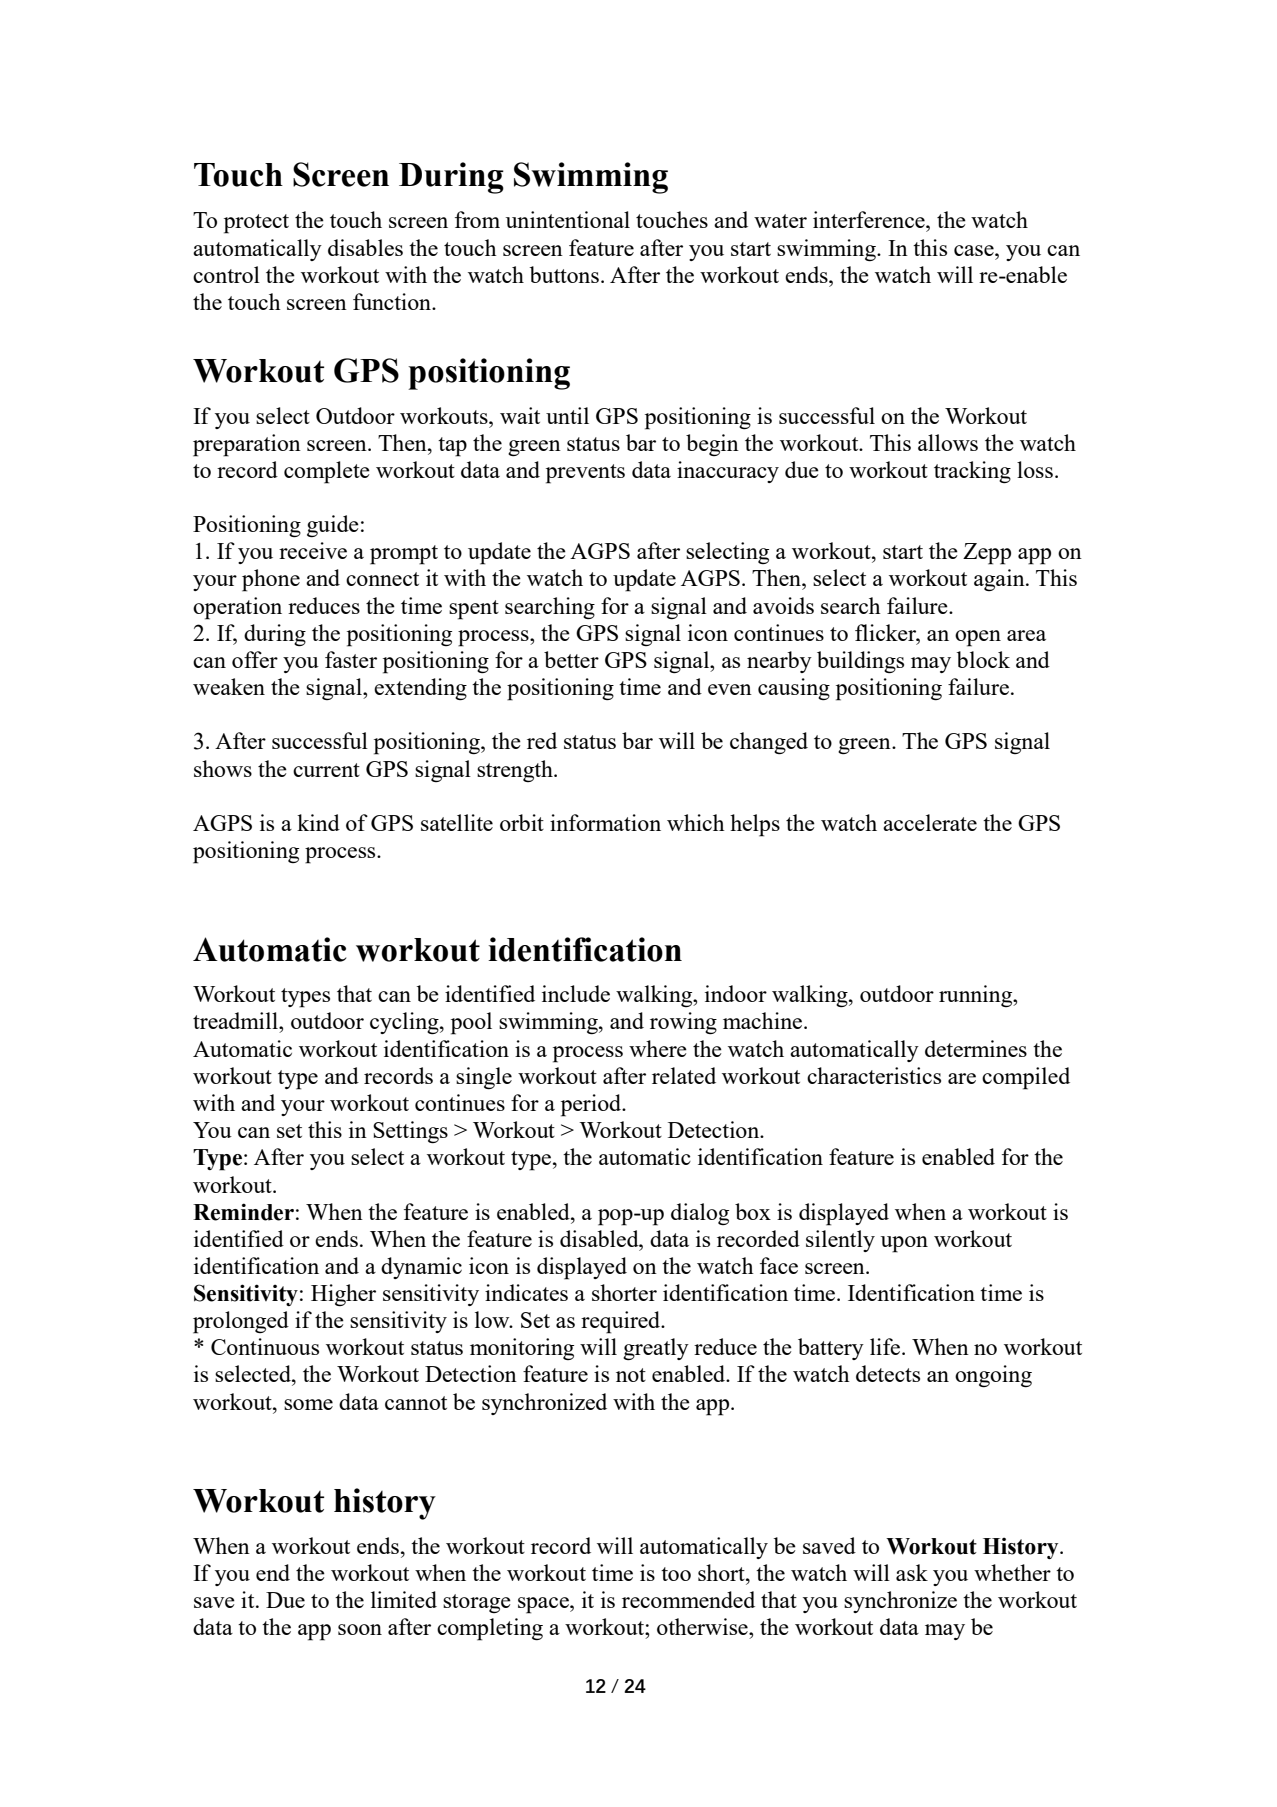 The width and height of the screenshot is (1277, 1807). I want to click on soon, so click(360, 1629).
